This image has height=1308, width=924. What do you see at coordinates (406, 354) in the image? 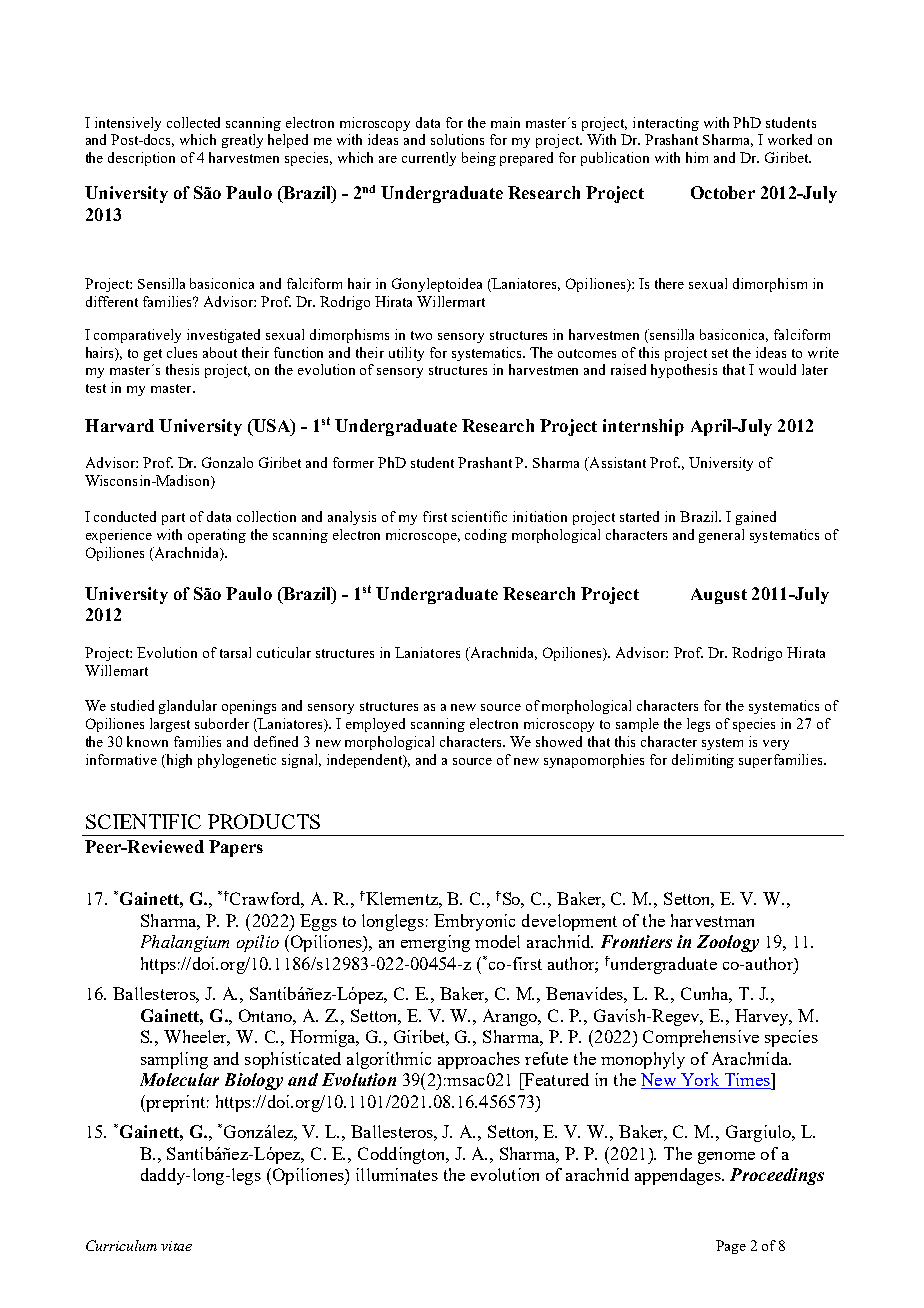
I see `utility` at bounding box center [406, 354].
